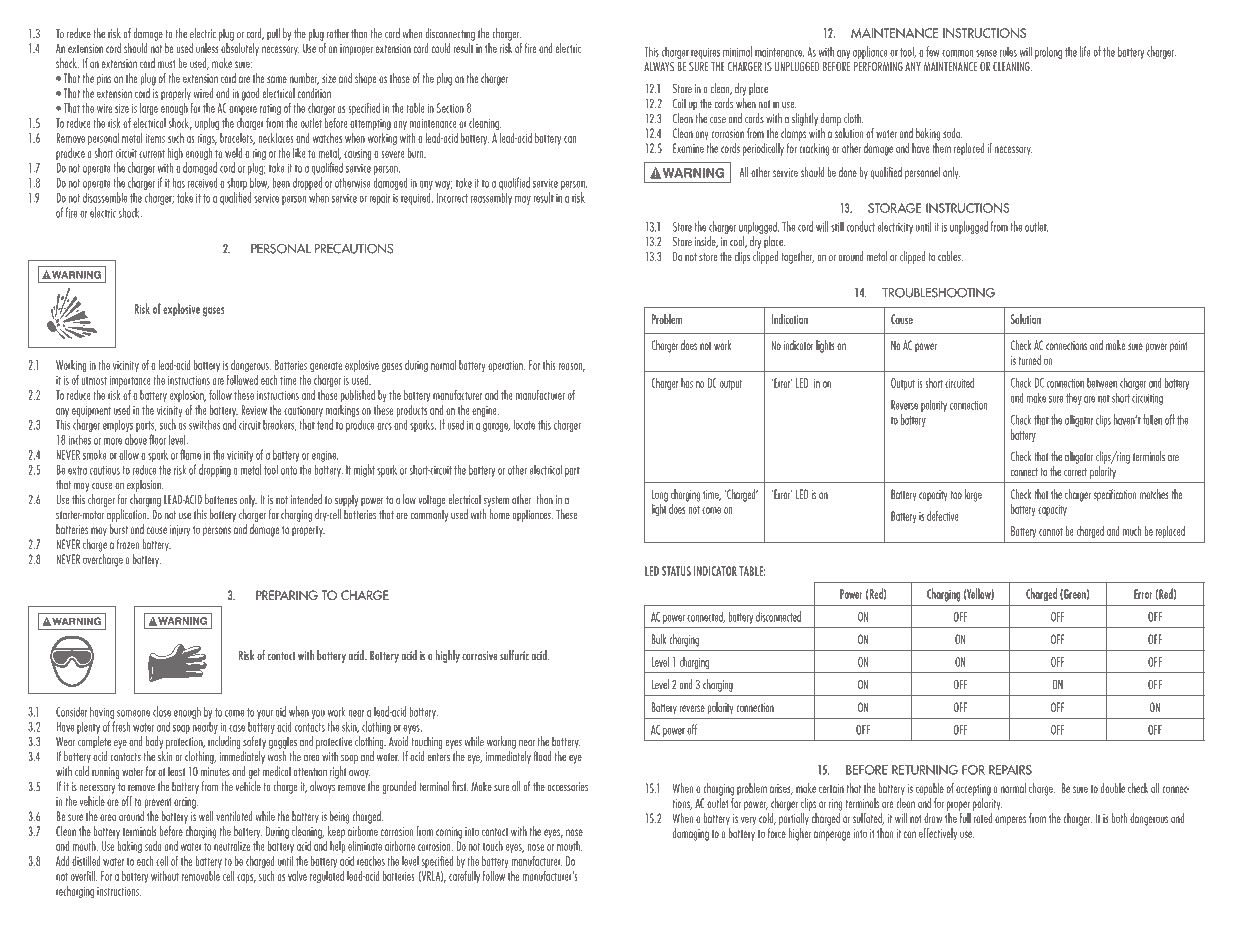 Image resolution: width=1233 pixels, height=952 pixels. What do you see at coordinates (190, 454) in the screenshot?
I see `flame` at bounding box center [190, 454].
